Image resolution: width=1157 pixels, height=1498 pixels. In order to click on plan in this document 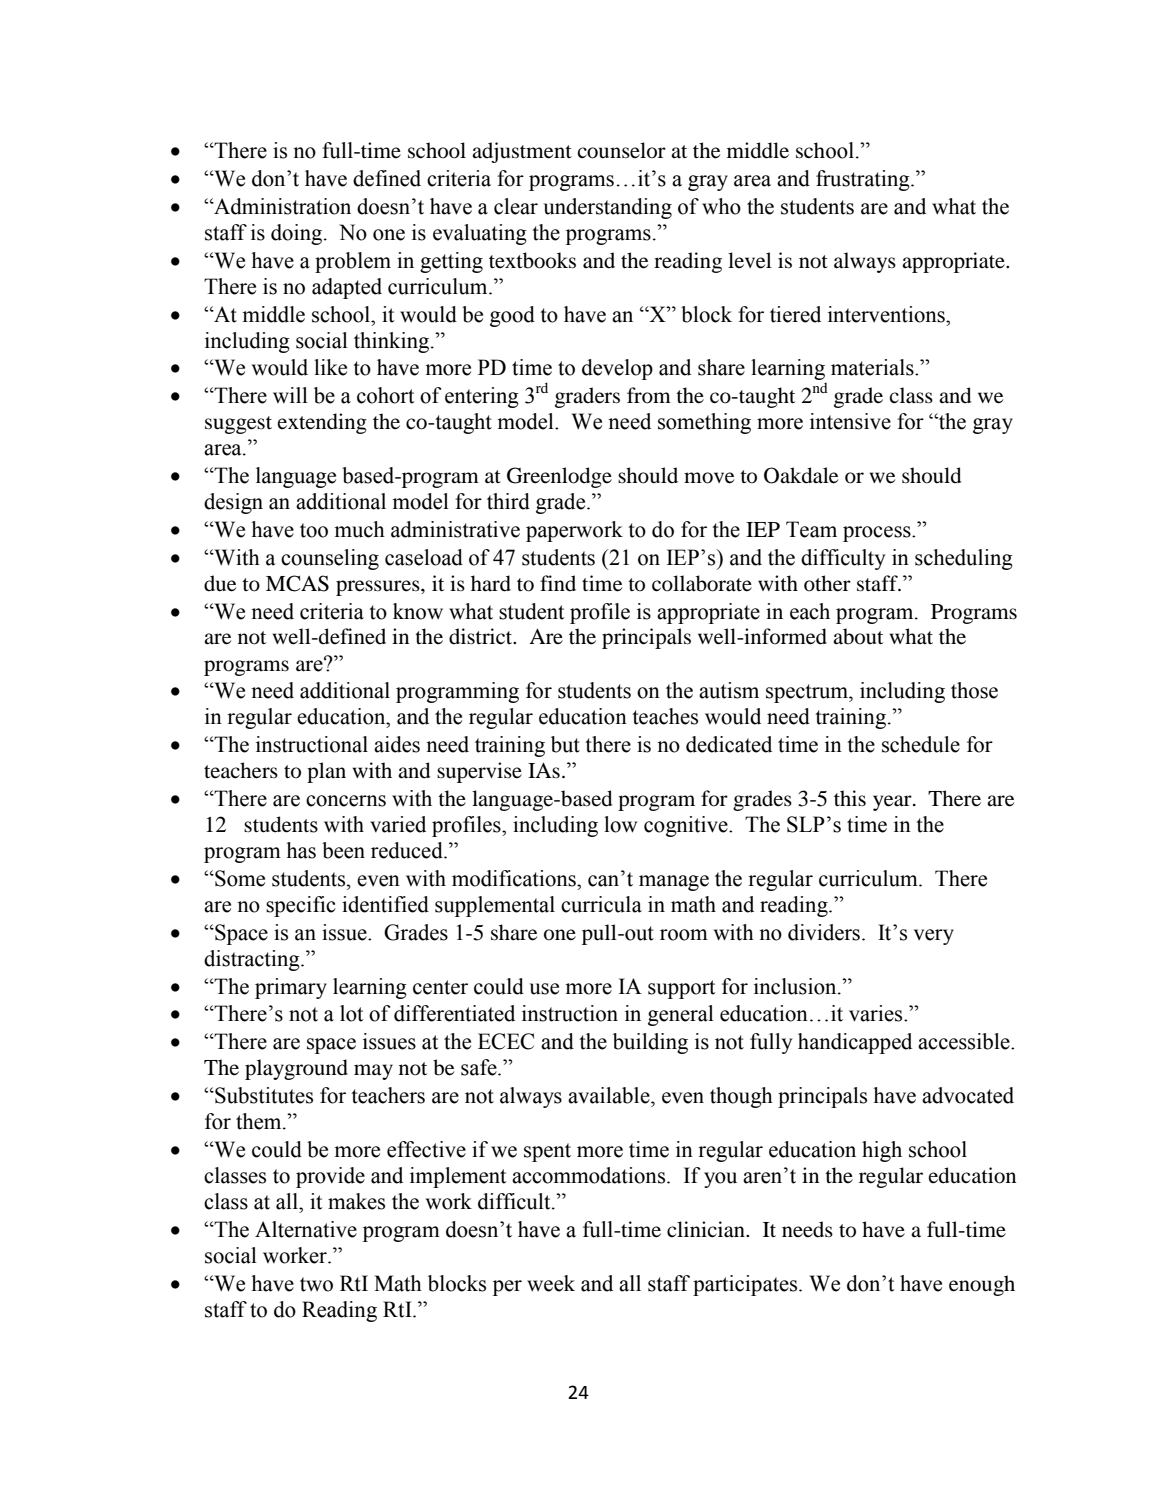, I will do `click(326, 772)`.
